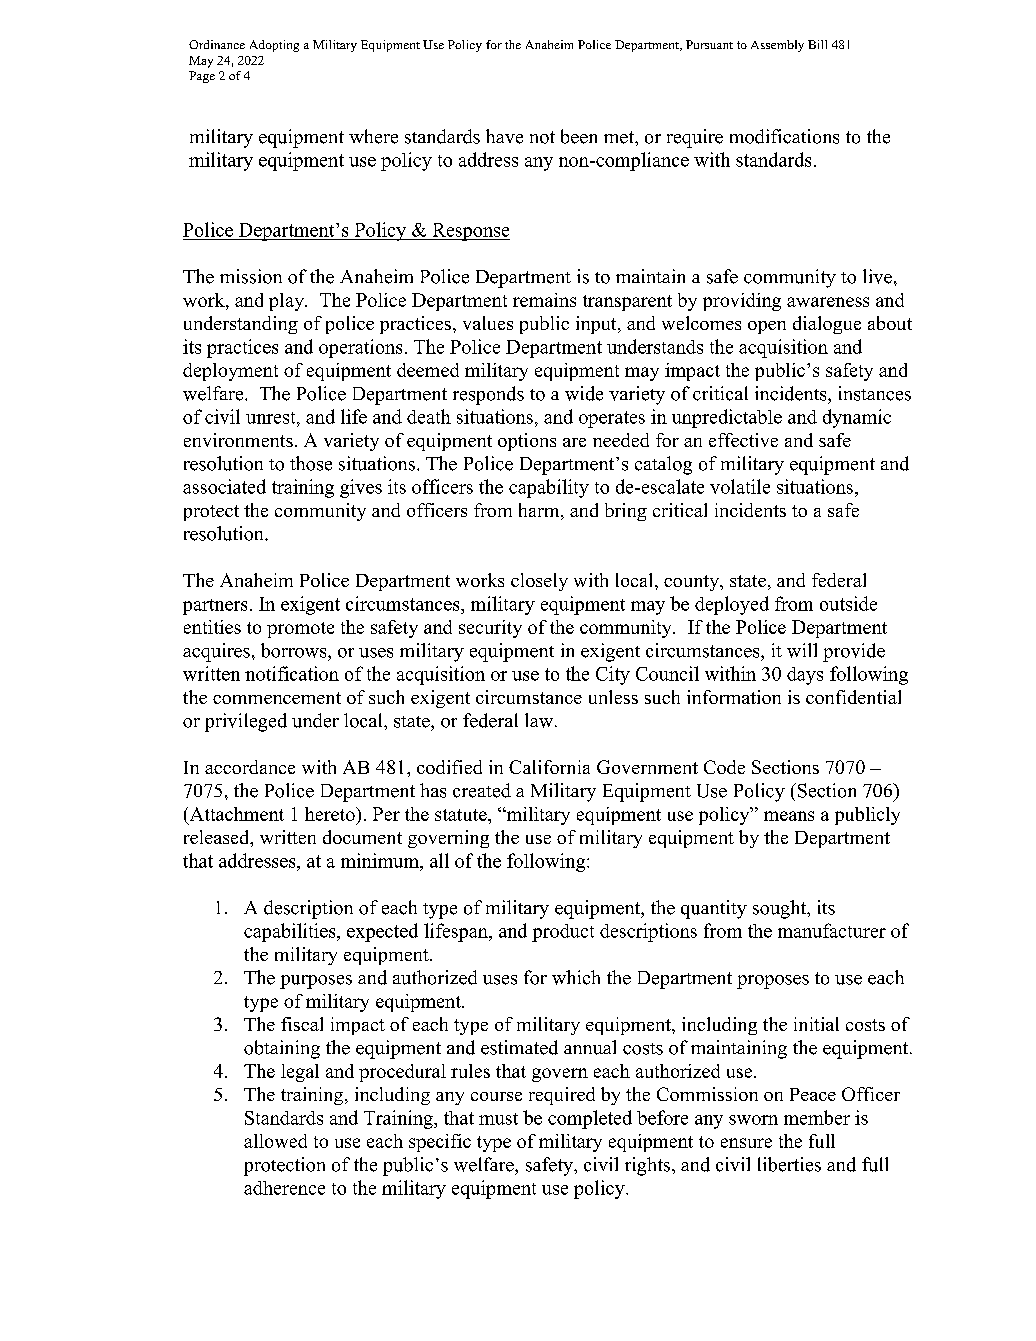 This image has width=1036, height=1341. Describe the element at coordinates (817, 44) in the image. I see `Bill` at that location.
